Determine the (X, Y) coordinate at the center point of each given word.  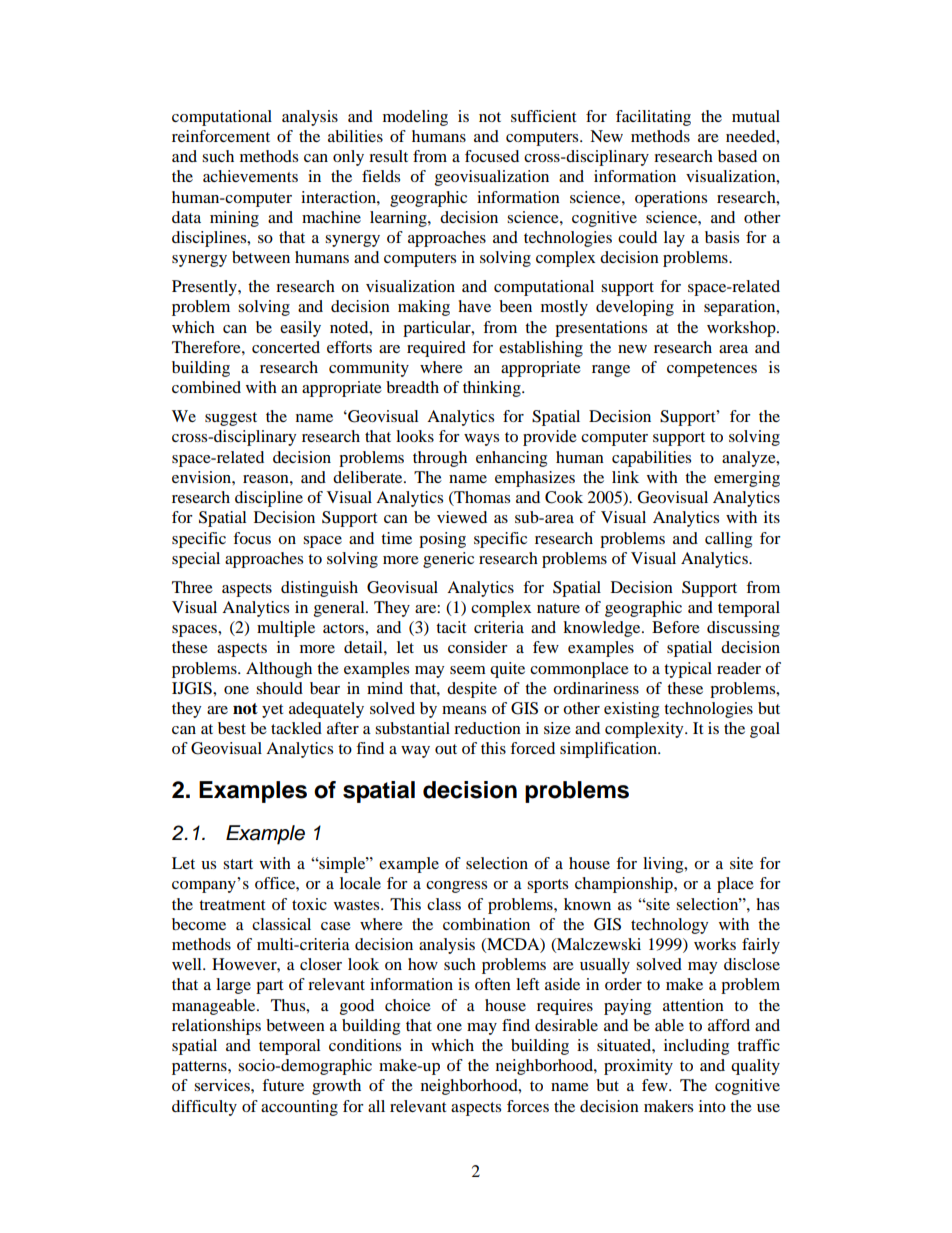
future (283, 1085)
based (737, 156)
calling (728, 540)
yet (272, 711)
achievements (250, 176)
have (474, 306)
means (464, 710)
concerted (286, 347)
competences (712, 370)
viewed (462, 517)
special (196, 560)
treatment (232, 905)
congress (456, 887)
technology (669, 926)
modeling (415, 118)
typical (688, 670)
